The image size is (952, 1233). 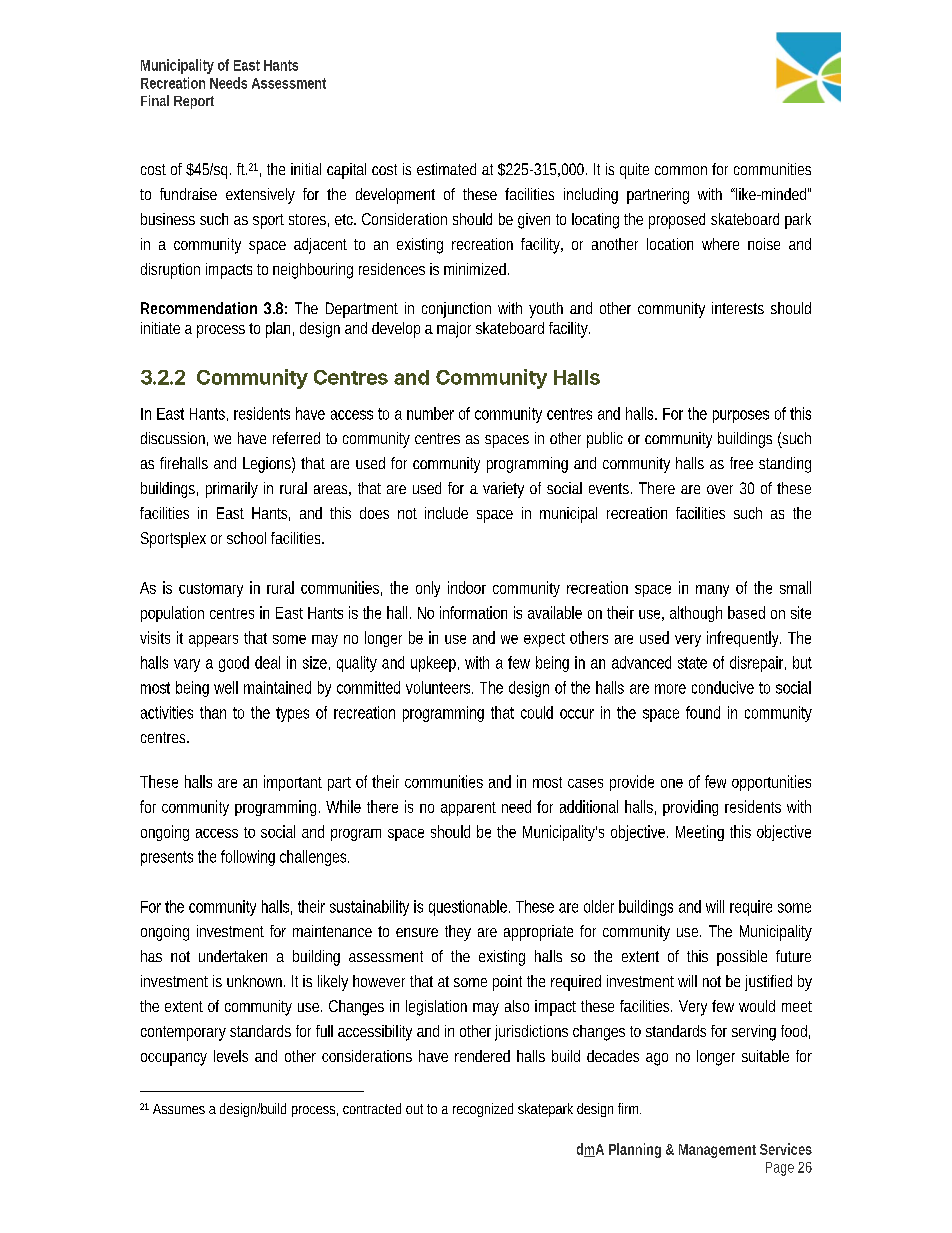 I want to click on include, so click(x=446, y=513).
